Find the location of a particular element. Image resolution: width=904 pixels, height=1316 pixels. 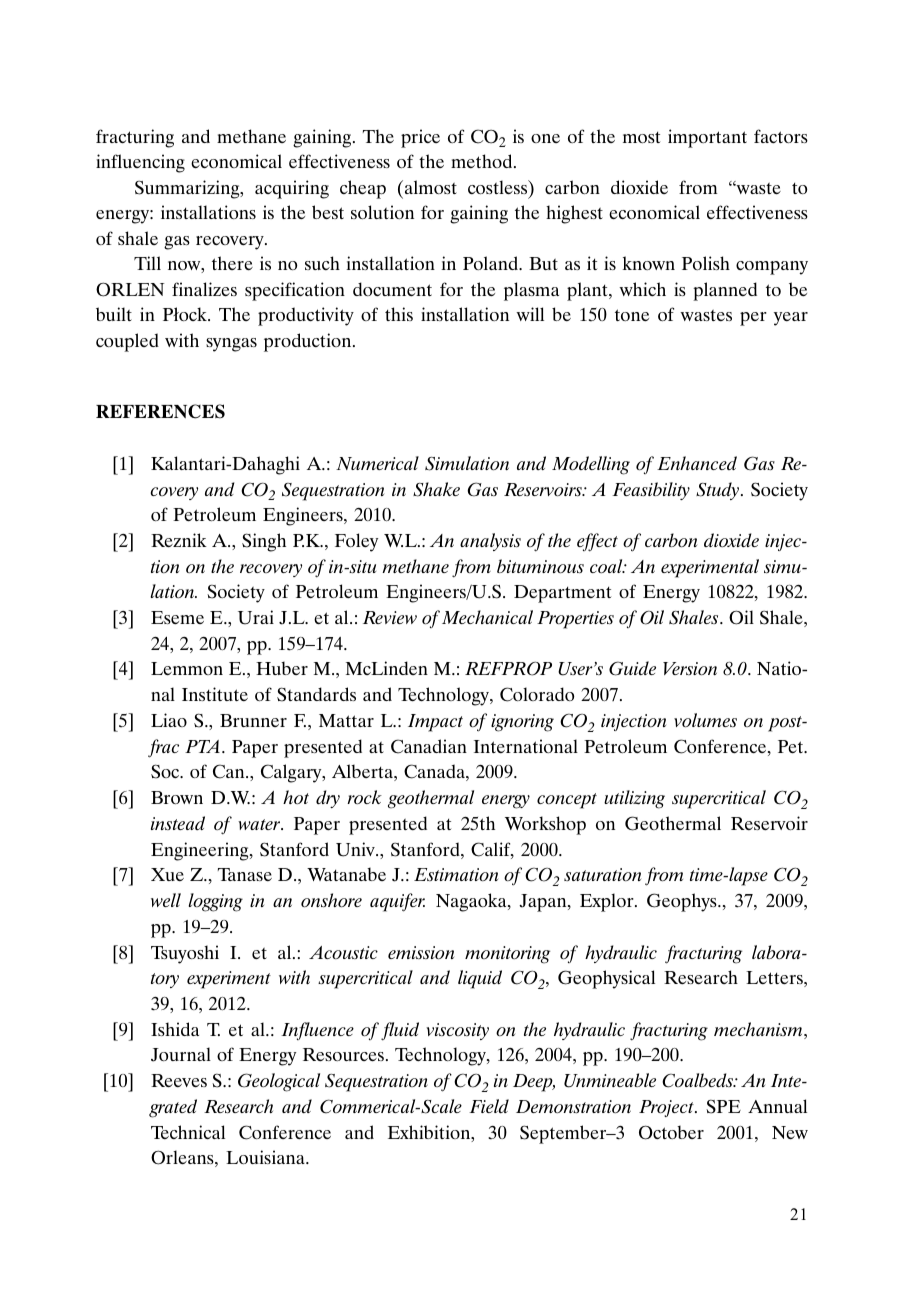

Summarizing is located at coordinates (188, 189).
